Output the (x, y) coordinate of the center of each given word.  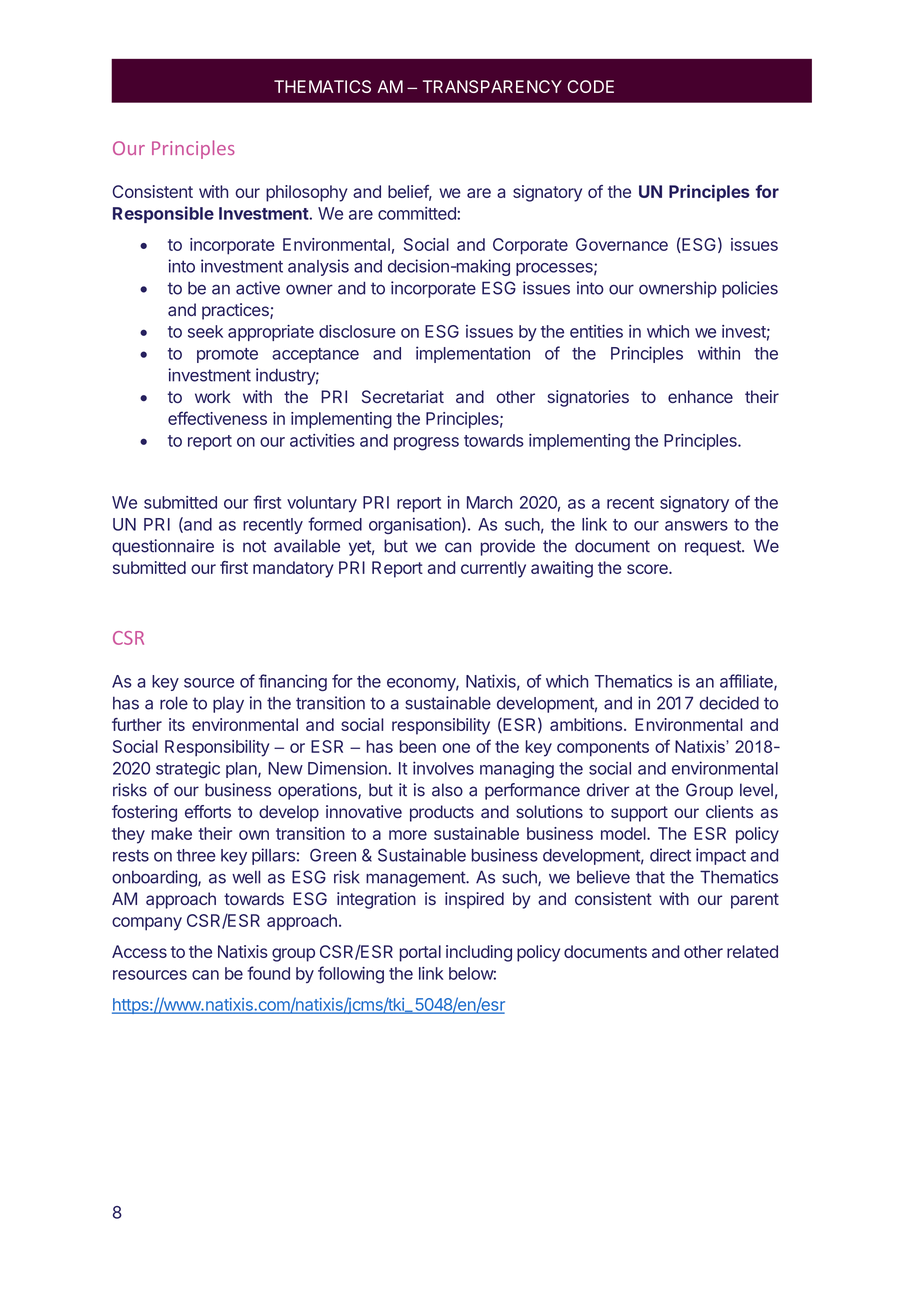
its (177, 724)
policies (750, 289)
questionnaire (163, 547)
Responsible (163, 214)
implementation (473, 354)
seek (205, 331)
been (418, 746)
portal (420, 953)
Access (139, 951)
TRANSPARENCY (492, 86)
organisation (415, 525)
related (752, 951)
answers (696, 526)
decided (729, 703)
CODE (590, 86)
